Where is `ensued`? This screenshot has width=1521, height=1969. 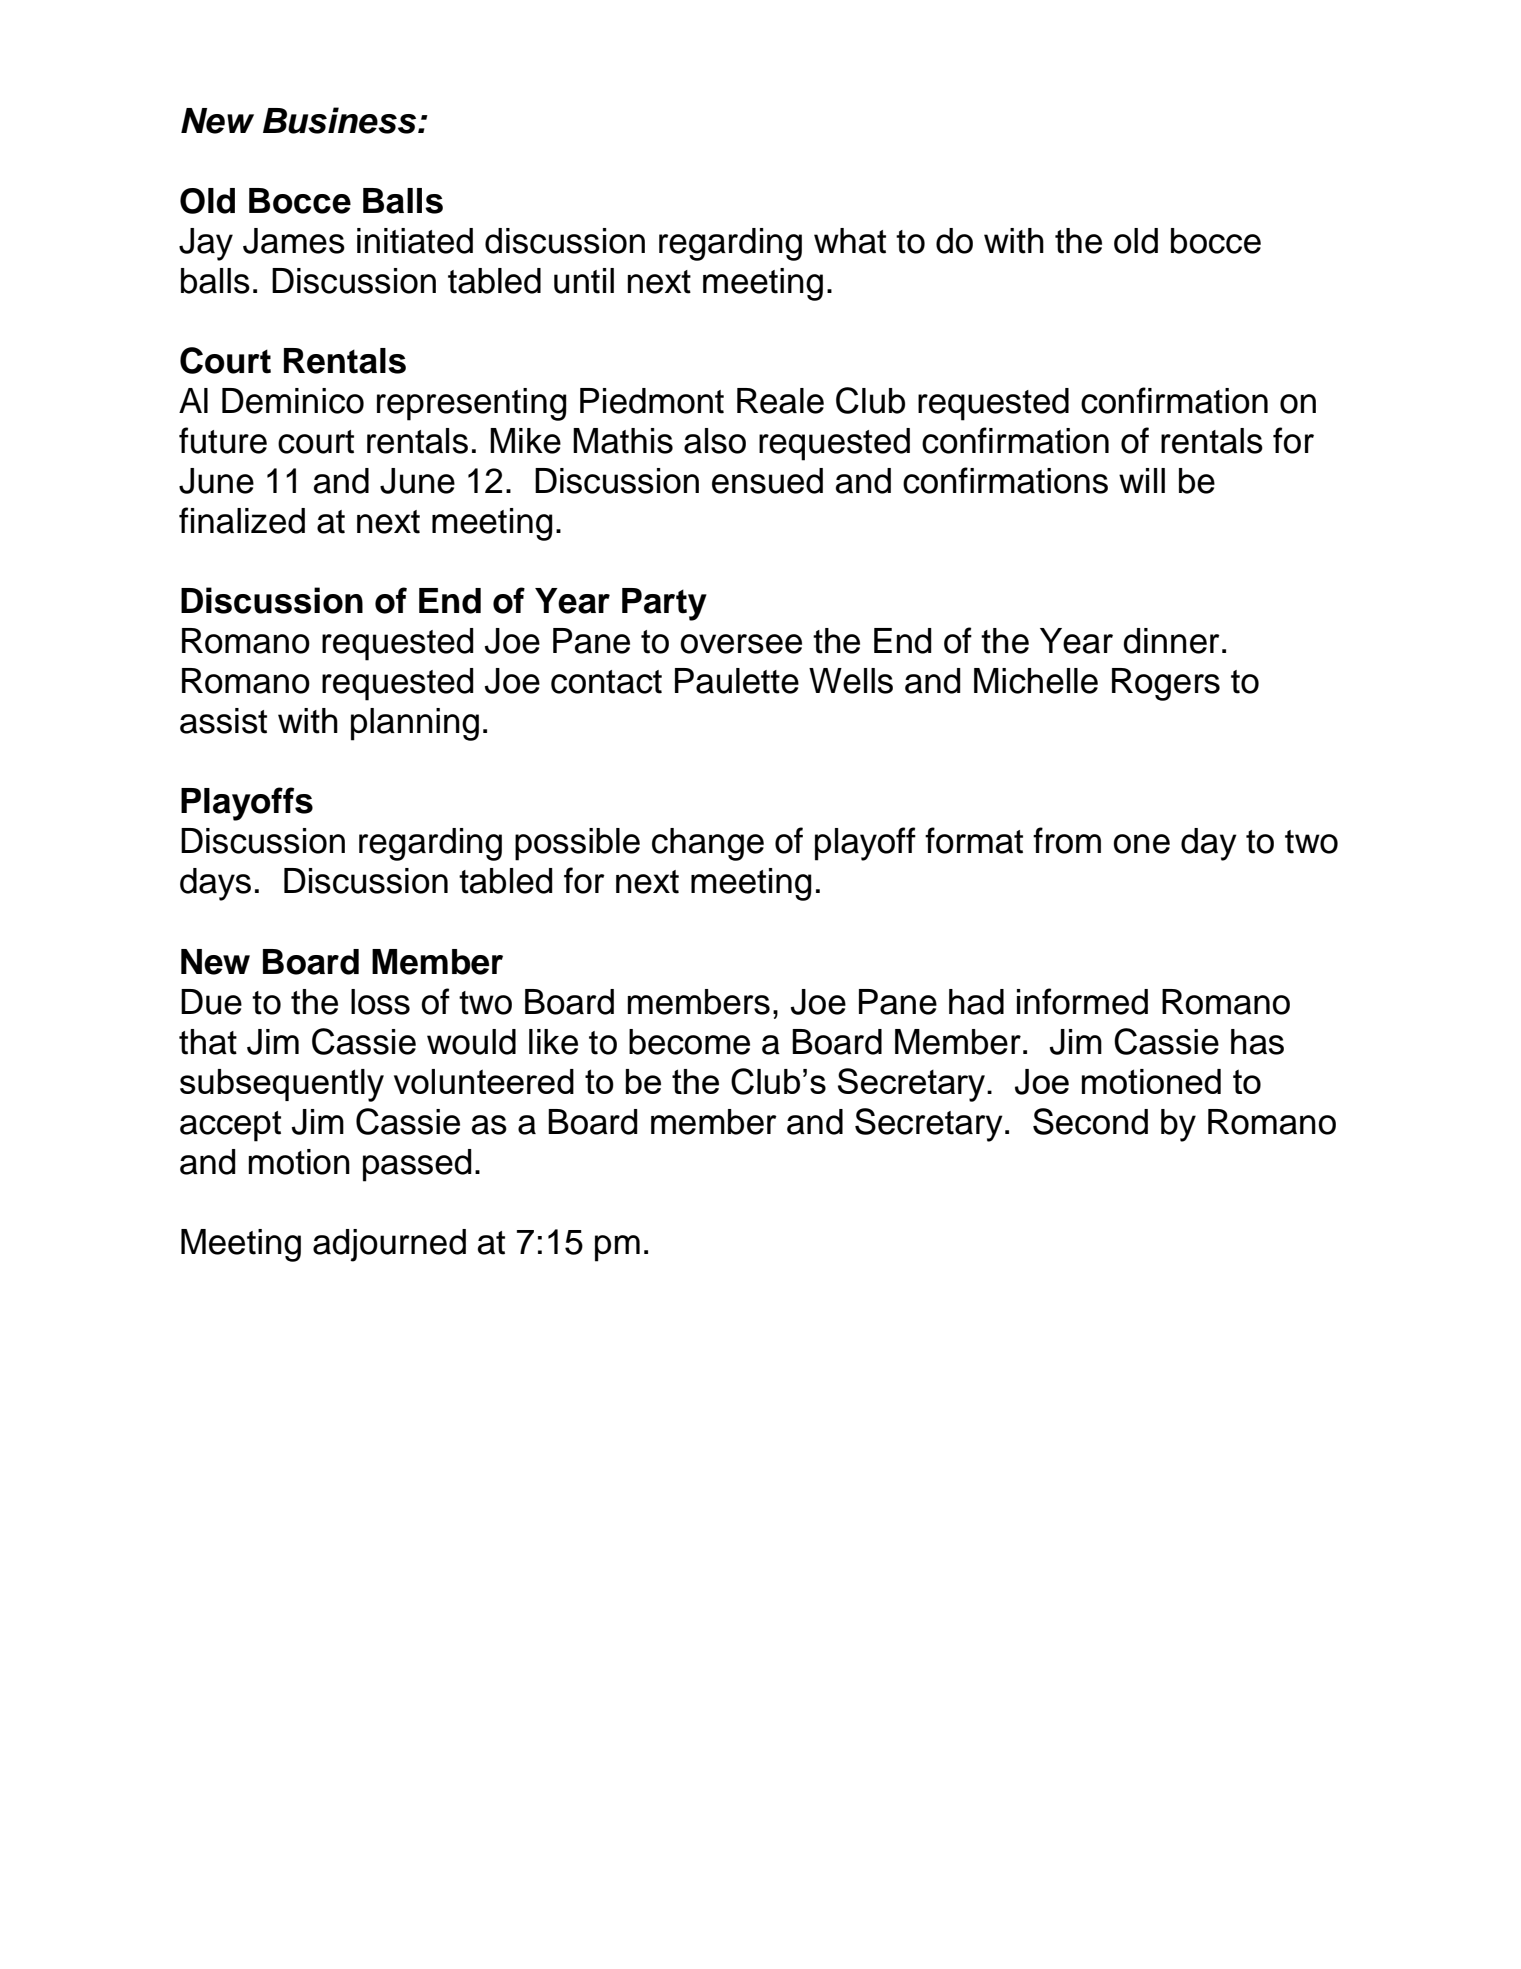 ensued is located at coordinates (767, 481).
